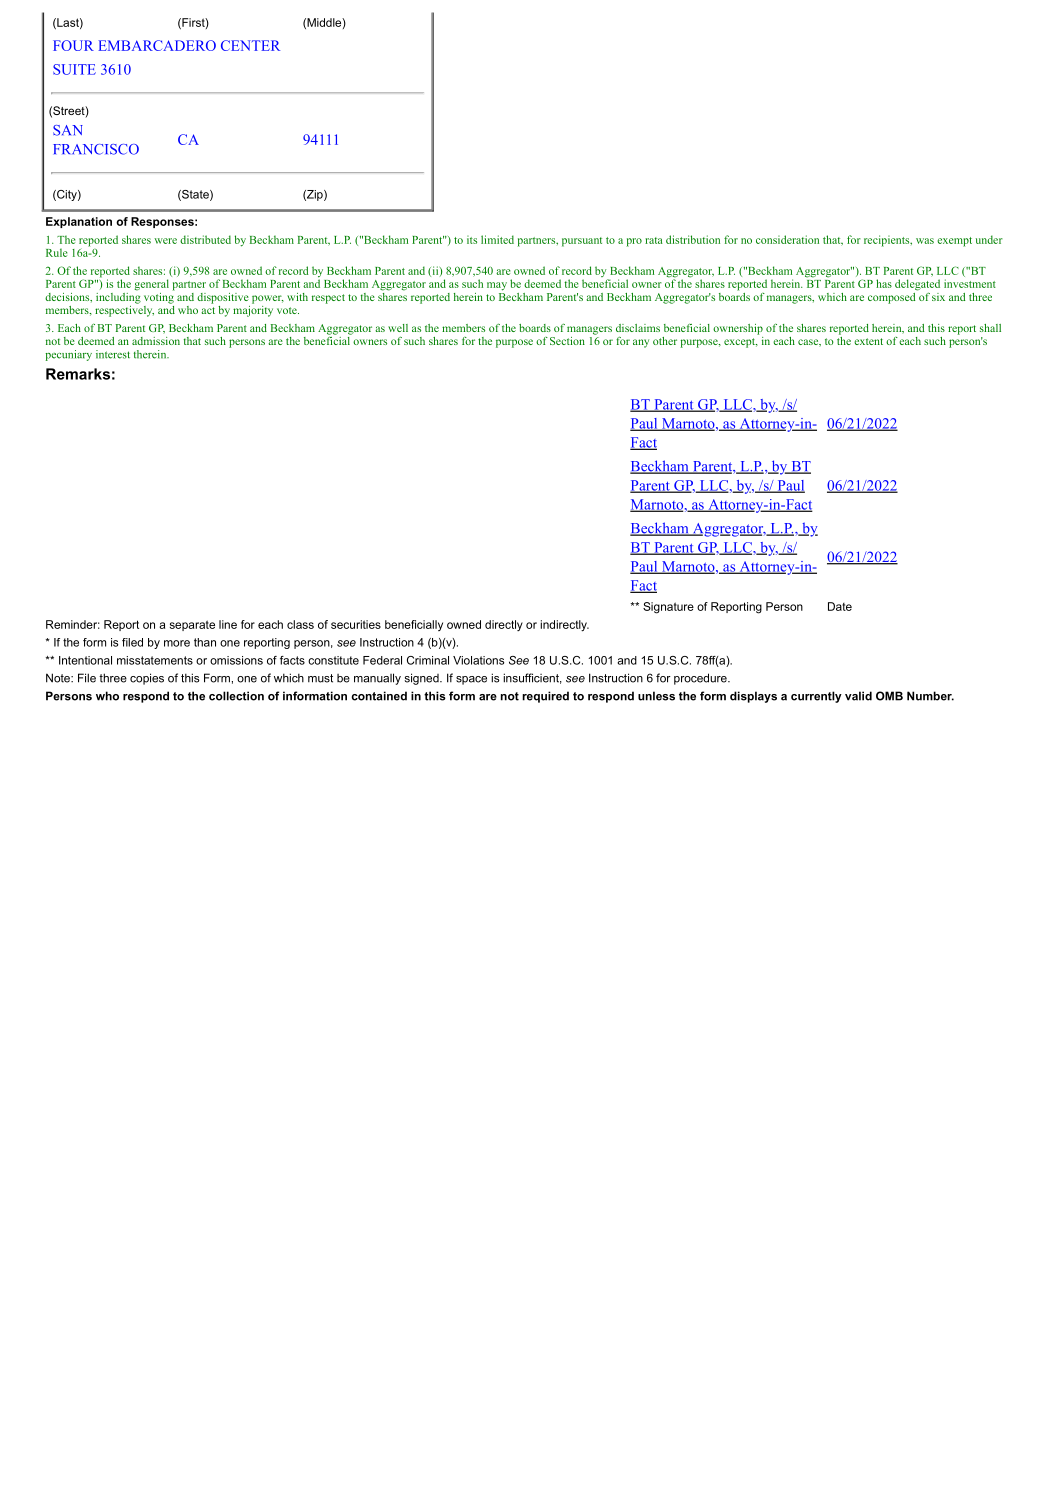 This document has height=1506, width=1064. I want to click on recipients, so click(887, 241).
